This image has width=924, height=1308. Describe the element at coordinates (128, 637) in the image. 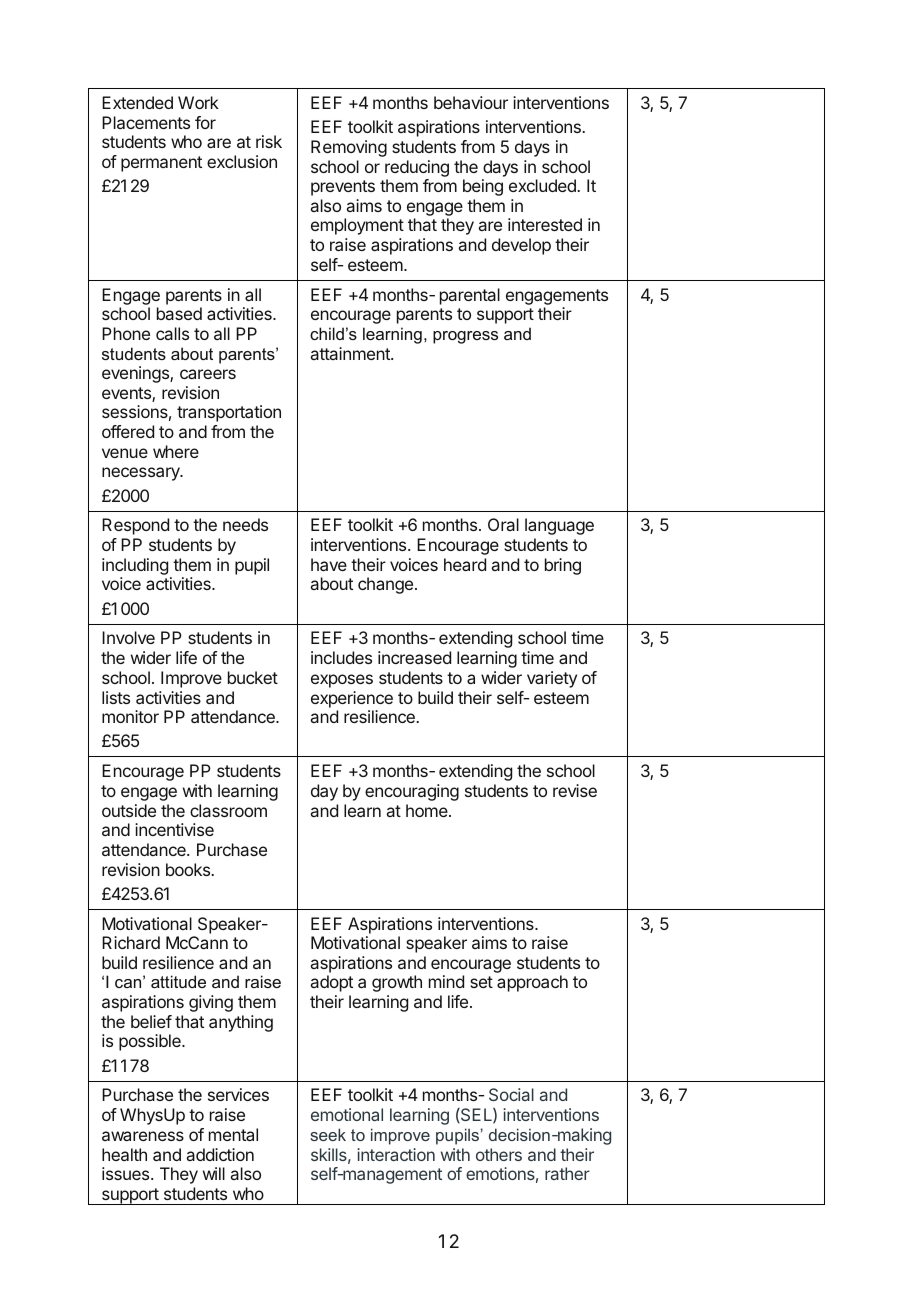

I see `Involve` at that location.
